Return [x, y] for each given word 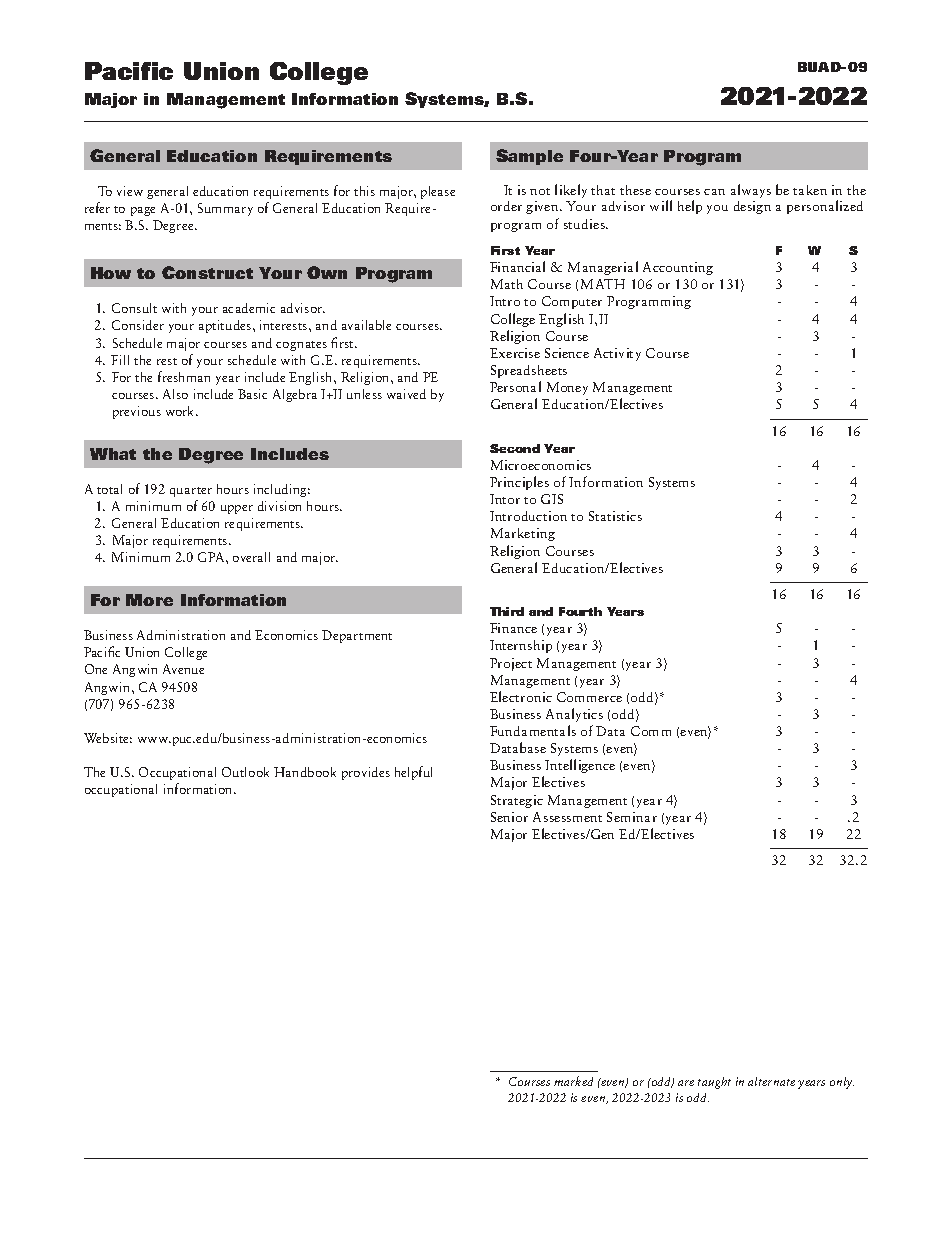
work [181, 411]
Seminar [632, 817]
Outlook [245, 772]
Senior [509, 817]
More [149, 600]
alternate [771, 1081]
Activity [617, 354]
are [686, 1083]
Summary [225, 209]
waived [406, 394]
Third [507, 611]
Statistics [615, 516]
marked [573, 1081]
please [438, 192]
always [751, 191]
